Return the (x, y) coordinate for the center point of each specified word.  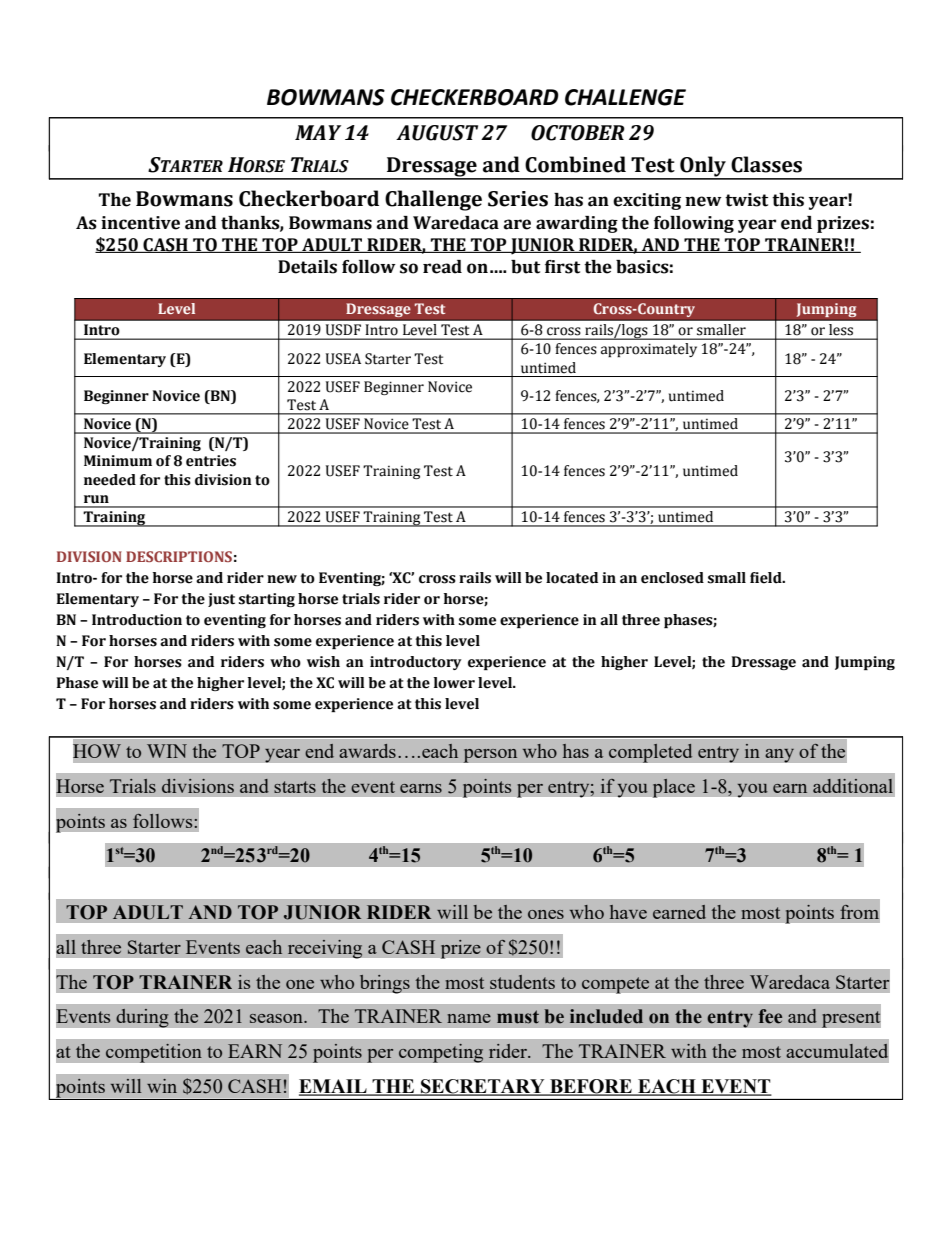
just (221, 600)
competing (441, 1053)
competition (153, 1053)
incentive (140, 223)
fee (770, 1016)
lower (454, 683)
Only (703, 167)
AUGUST (437, 133)
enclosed (672, 578)
